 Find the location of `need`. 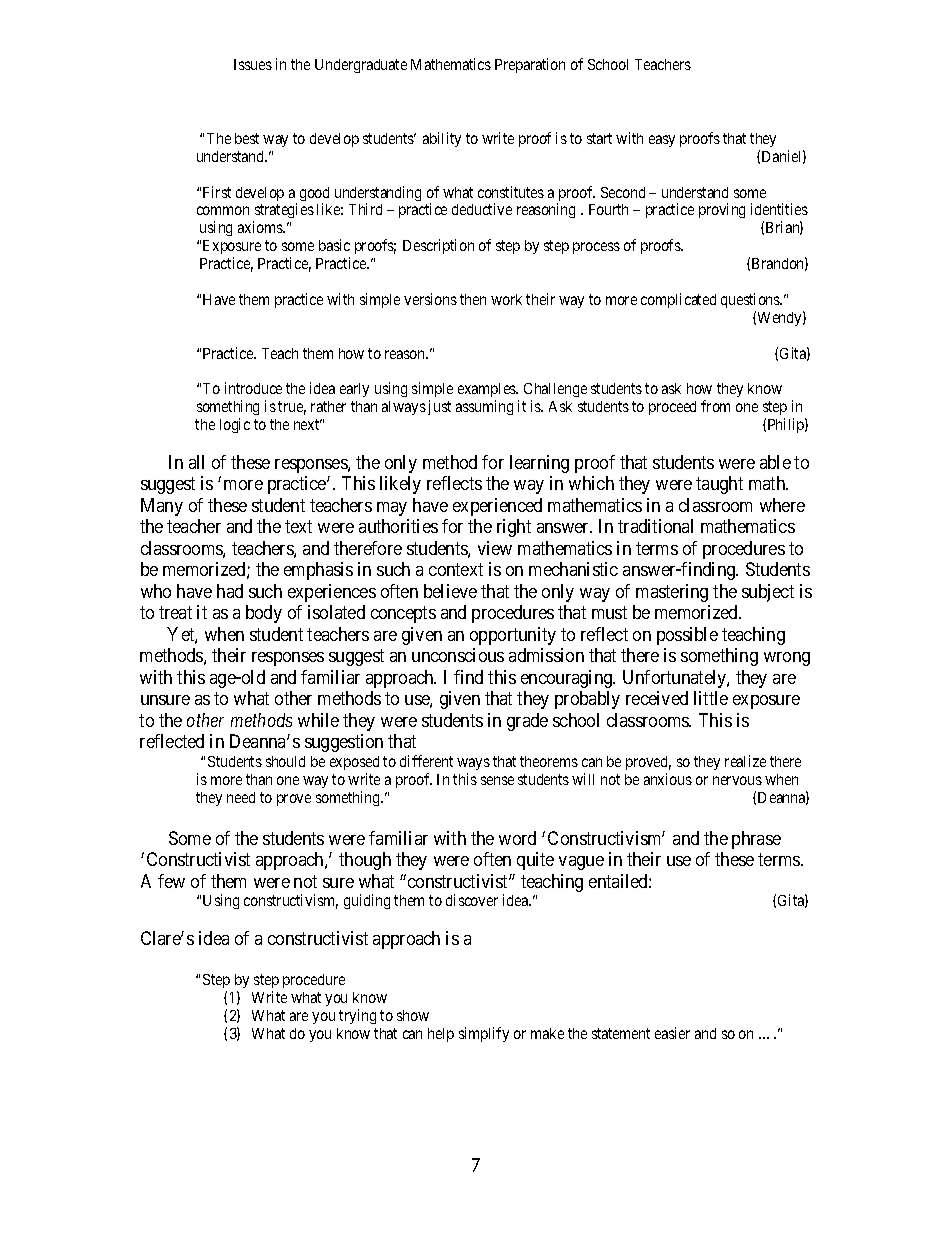

need is located at coordinates (241, 797).
